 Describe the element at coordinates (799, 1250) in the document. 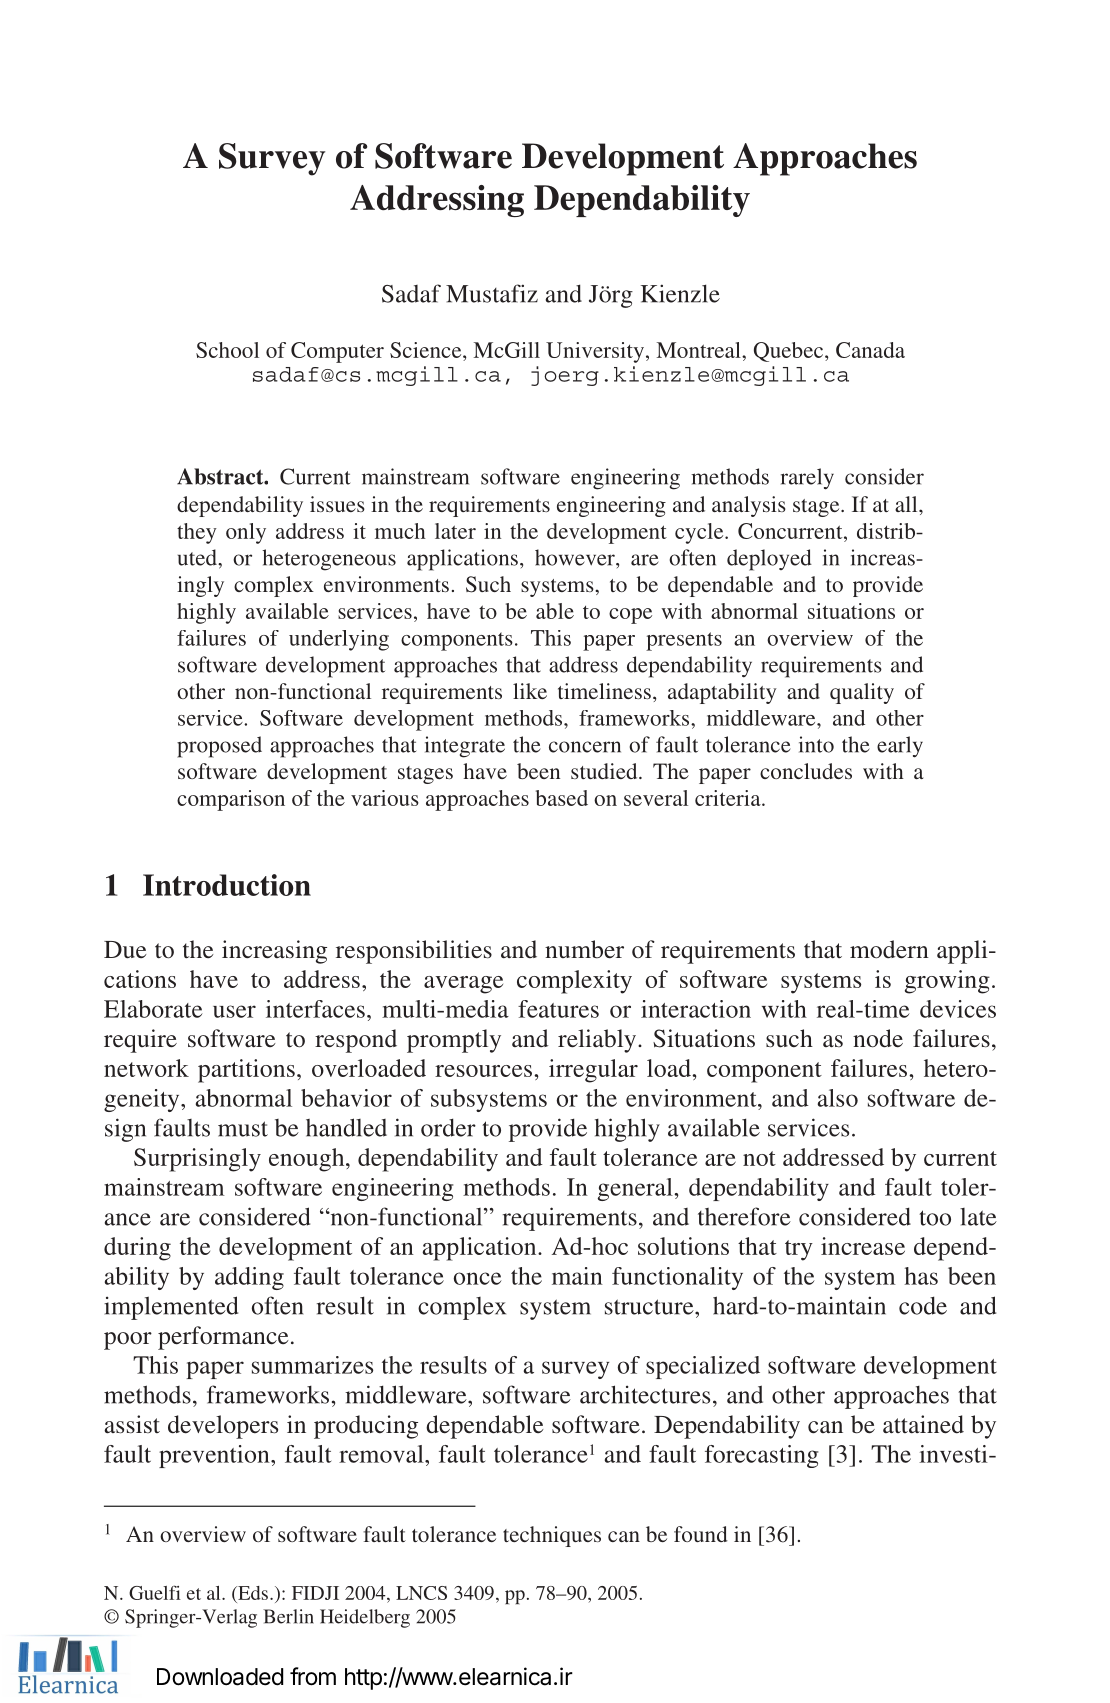

I see `try` at that location.
